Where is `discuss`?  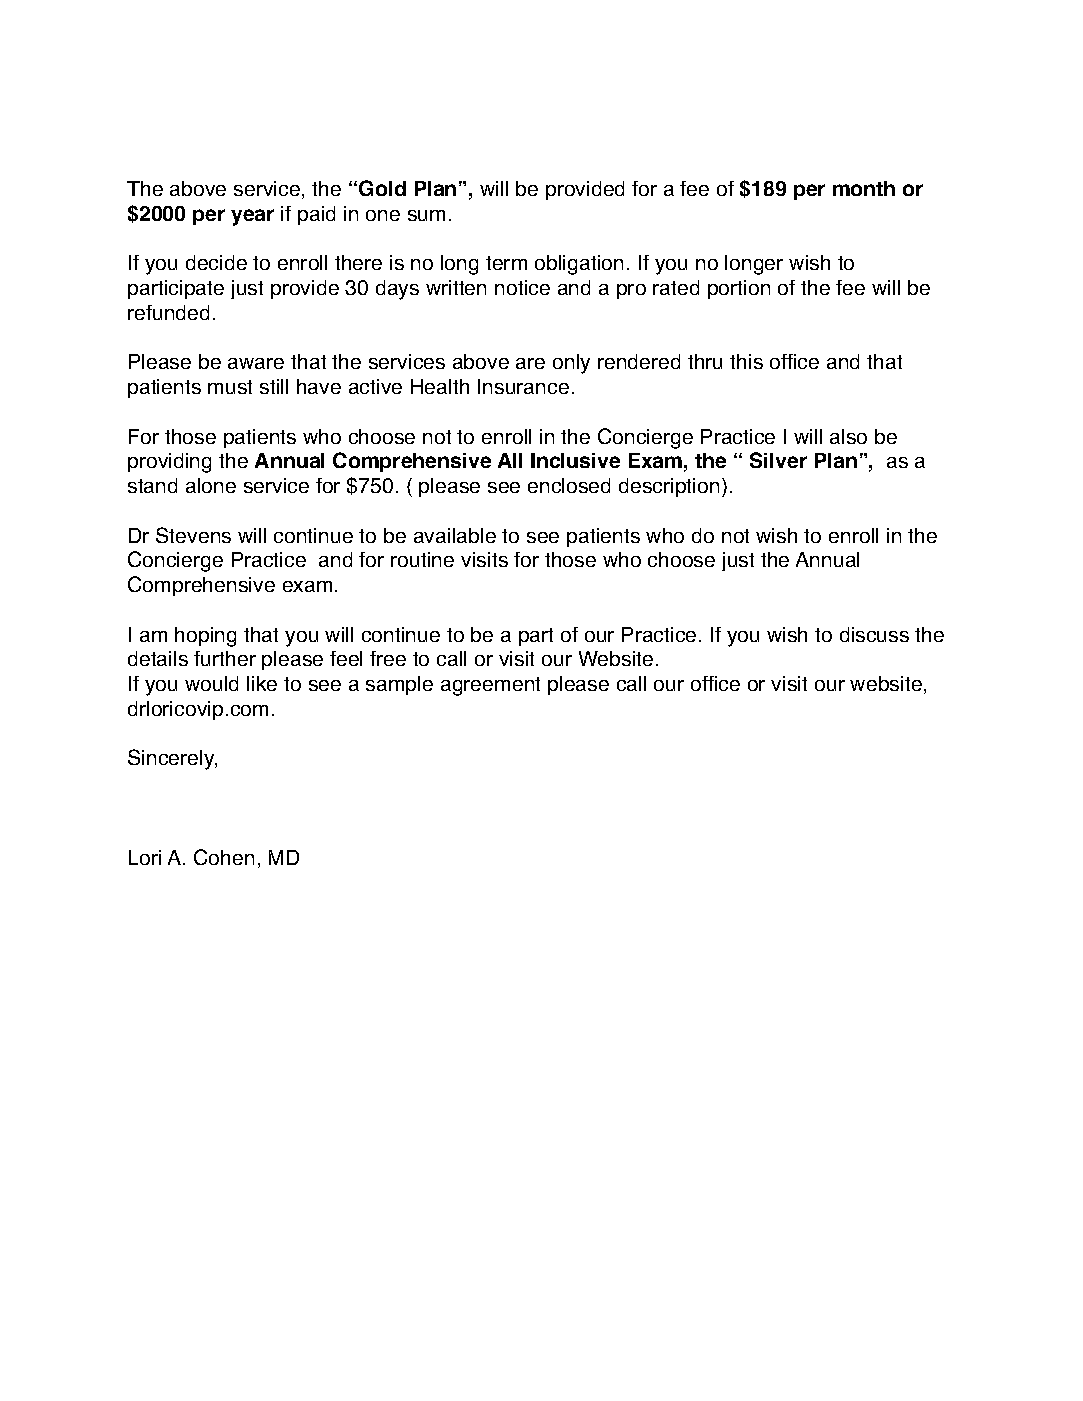
discuss is located at coordinates (874, 634).
